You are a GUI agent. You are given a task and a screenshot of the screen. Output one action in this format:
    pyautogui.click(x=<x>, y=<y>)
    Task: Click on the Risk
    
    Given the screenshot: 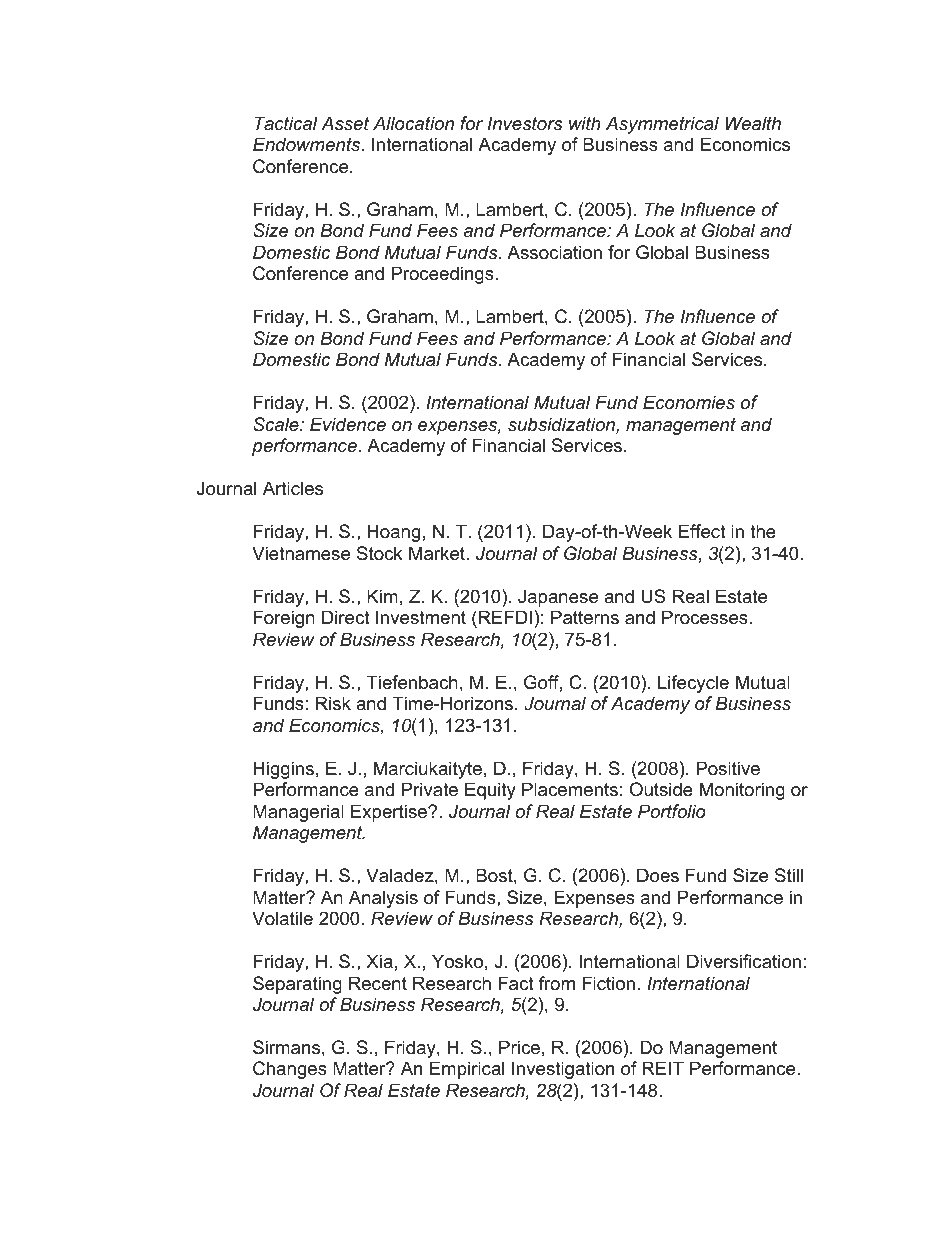 What is the action you would take?
    pyautogui.click(x=333, y=703)
